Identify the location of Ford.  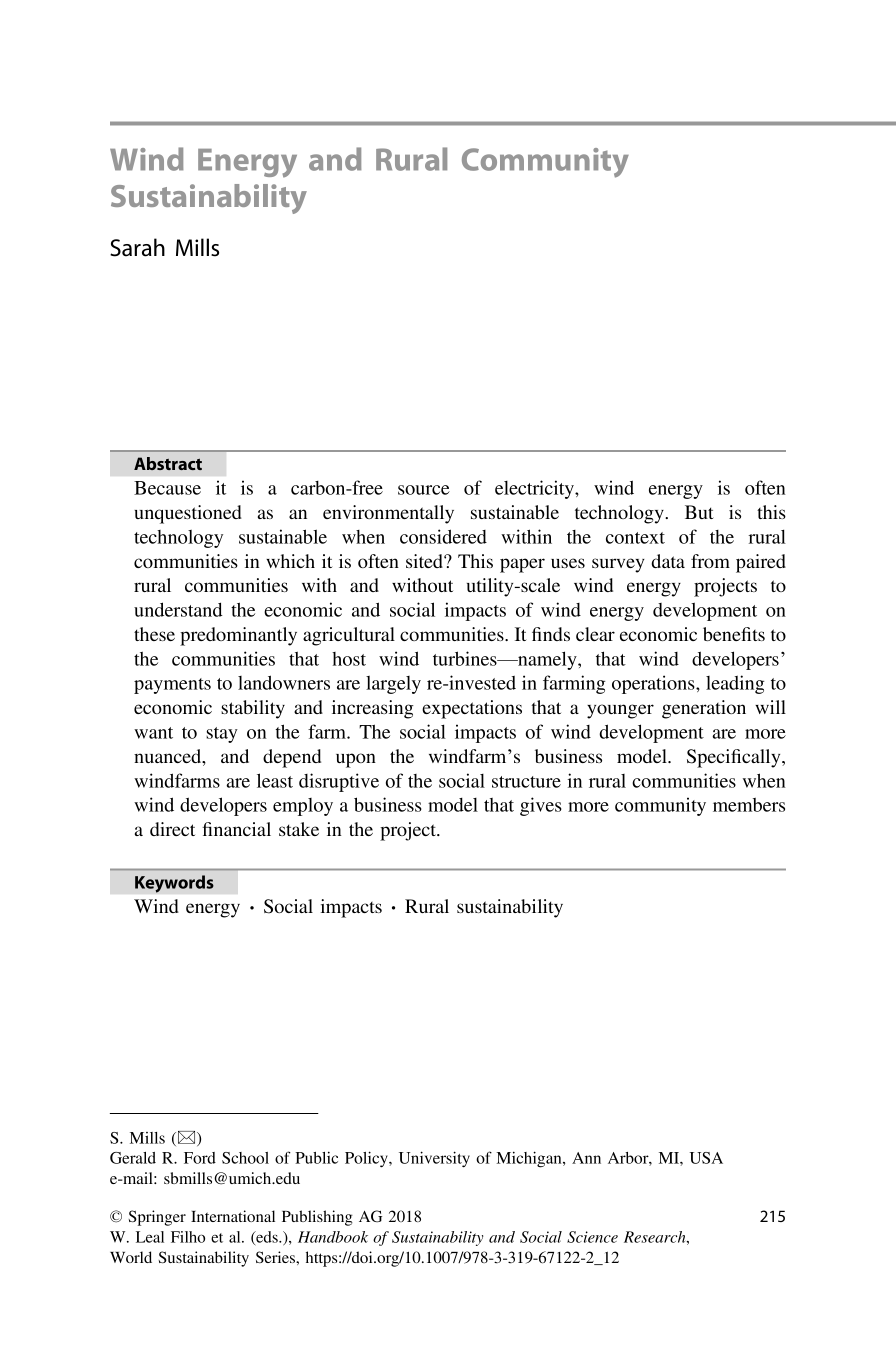
(200, 1158).
